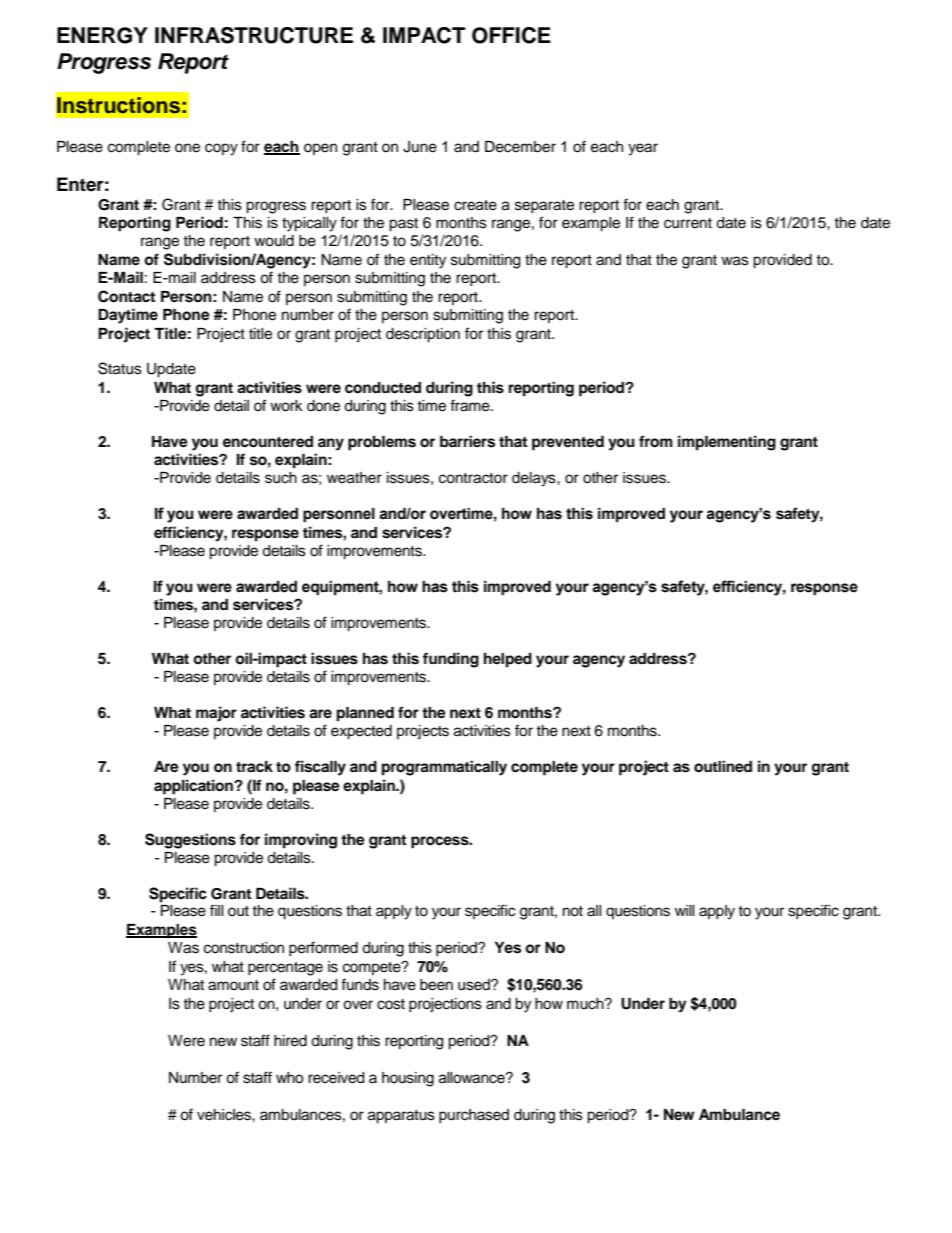 This page has height=1233, width=952. Describe the element at coordinates (451, 660) in the page. I see `funding` at that location.
